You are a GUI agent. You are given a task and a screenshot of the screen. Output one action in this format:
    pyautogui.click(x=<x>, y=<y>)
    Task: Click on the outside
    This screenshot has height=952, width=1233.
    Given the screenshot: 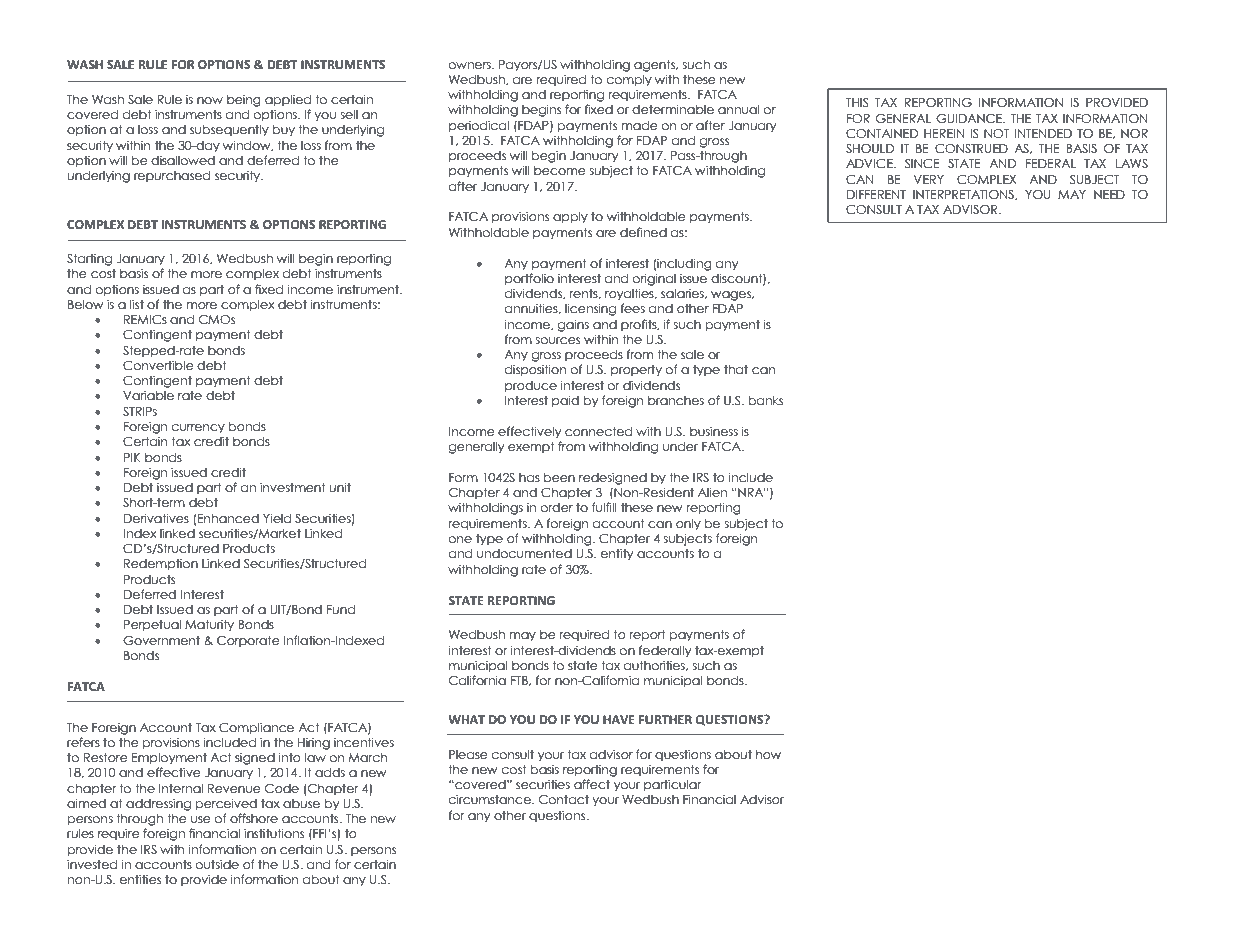 What is the action you would take?
    pyautogui.click(x=217, y=864)
